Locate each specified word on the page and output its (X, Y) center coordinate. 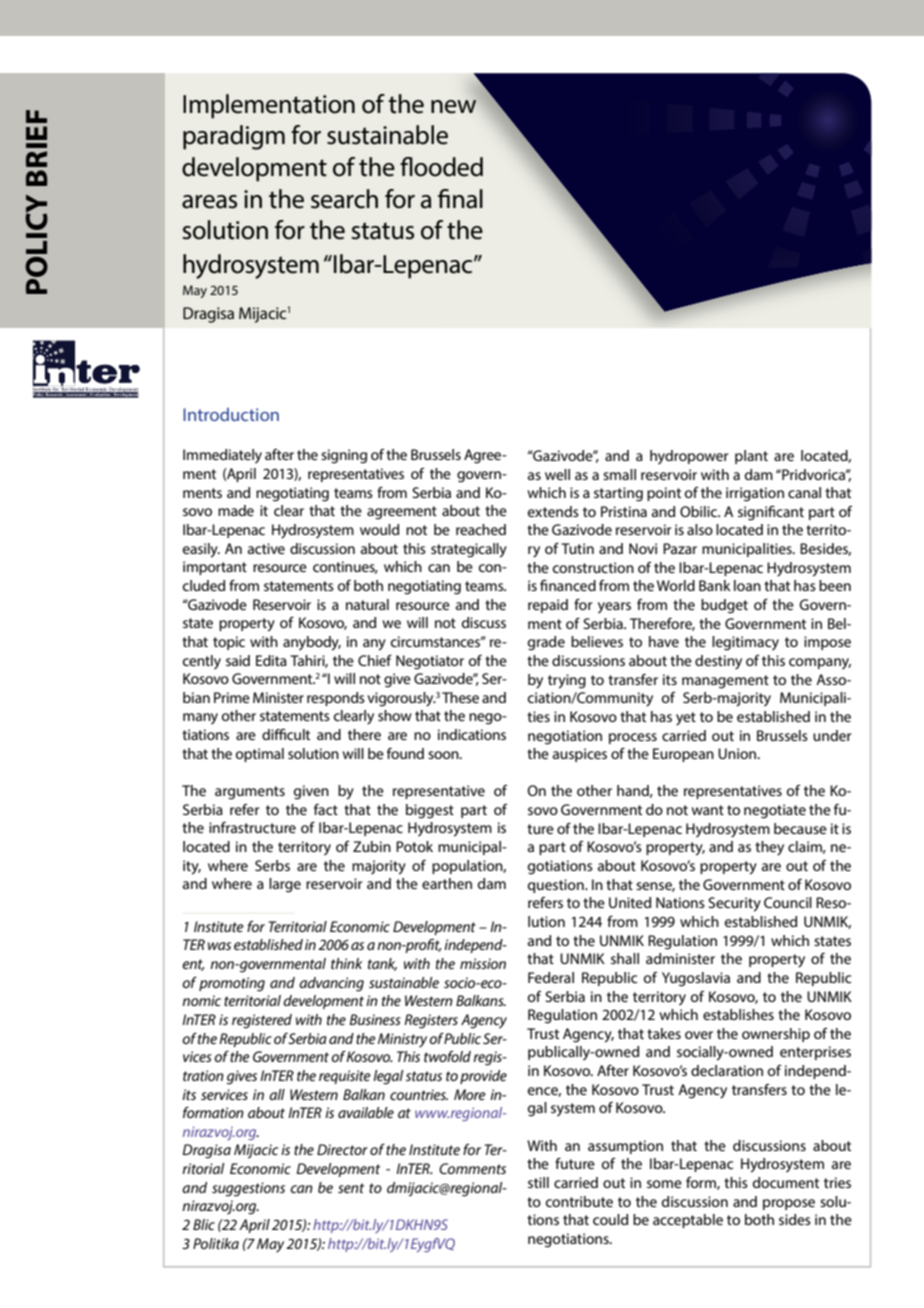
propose (789, 1204)
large (285, 885)
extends (553, 511)
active (266, 548)
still (538, 1182)
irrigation (755, 494)
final (460, 199)
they (769, 848)
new (454, 107)
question (557, 886)
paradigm (234, 137)
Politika (216, 1243)
